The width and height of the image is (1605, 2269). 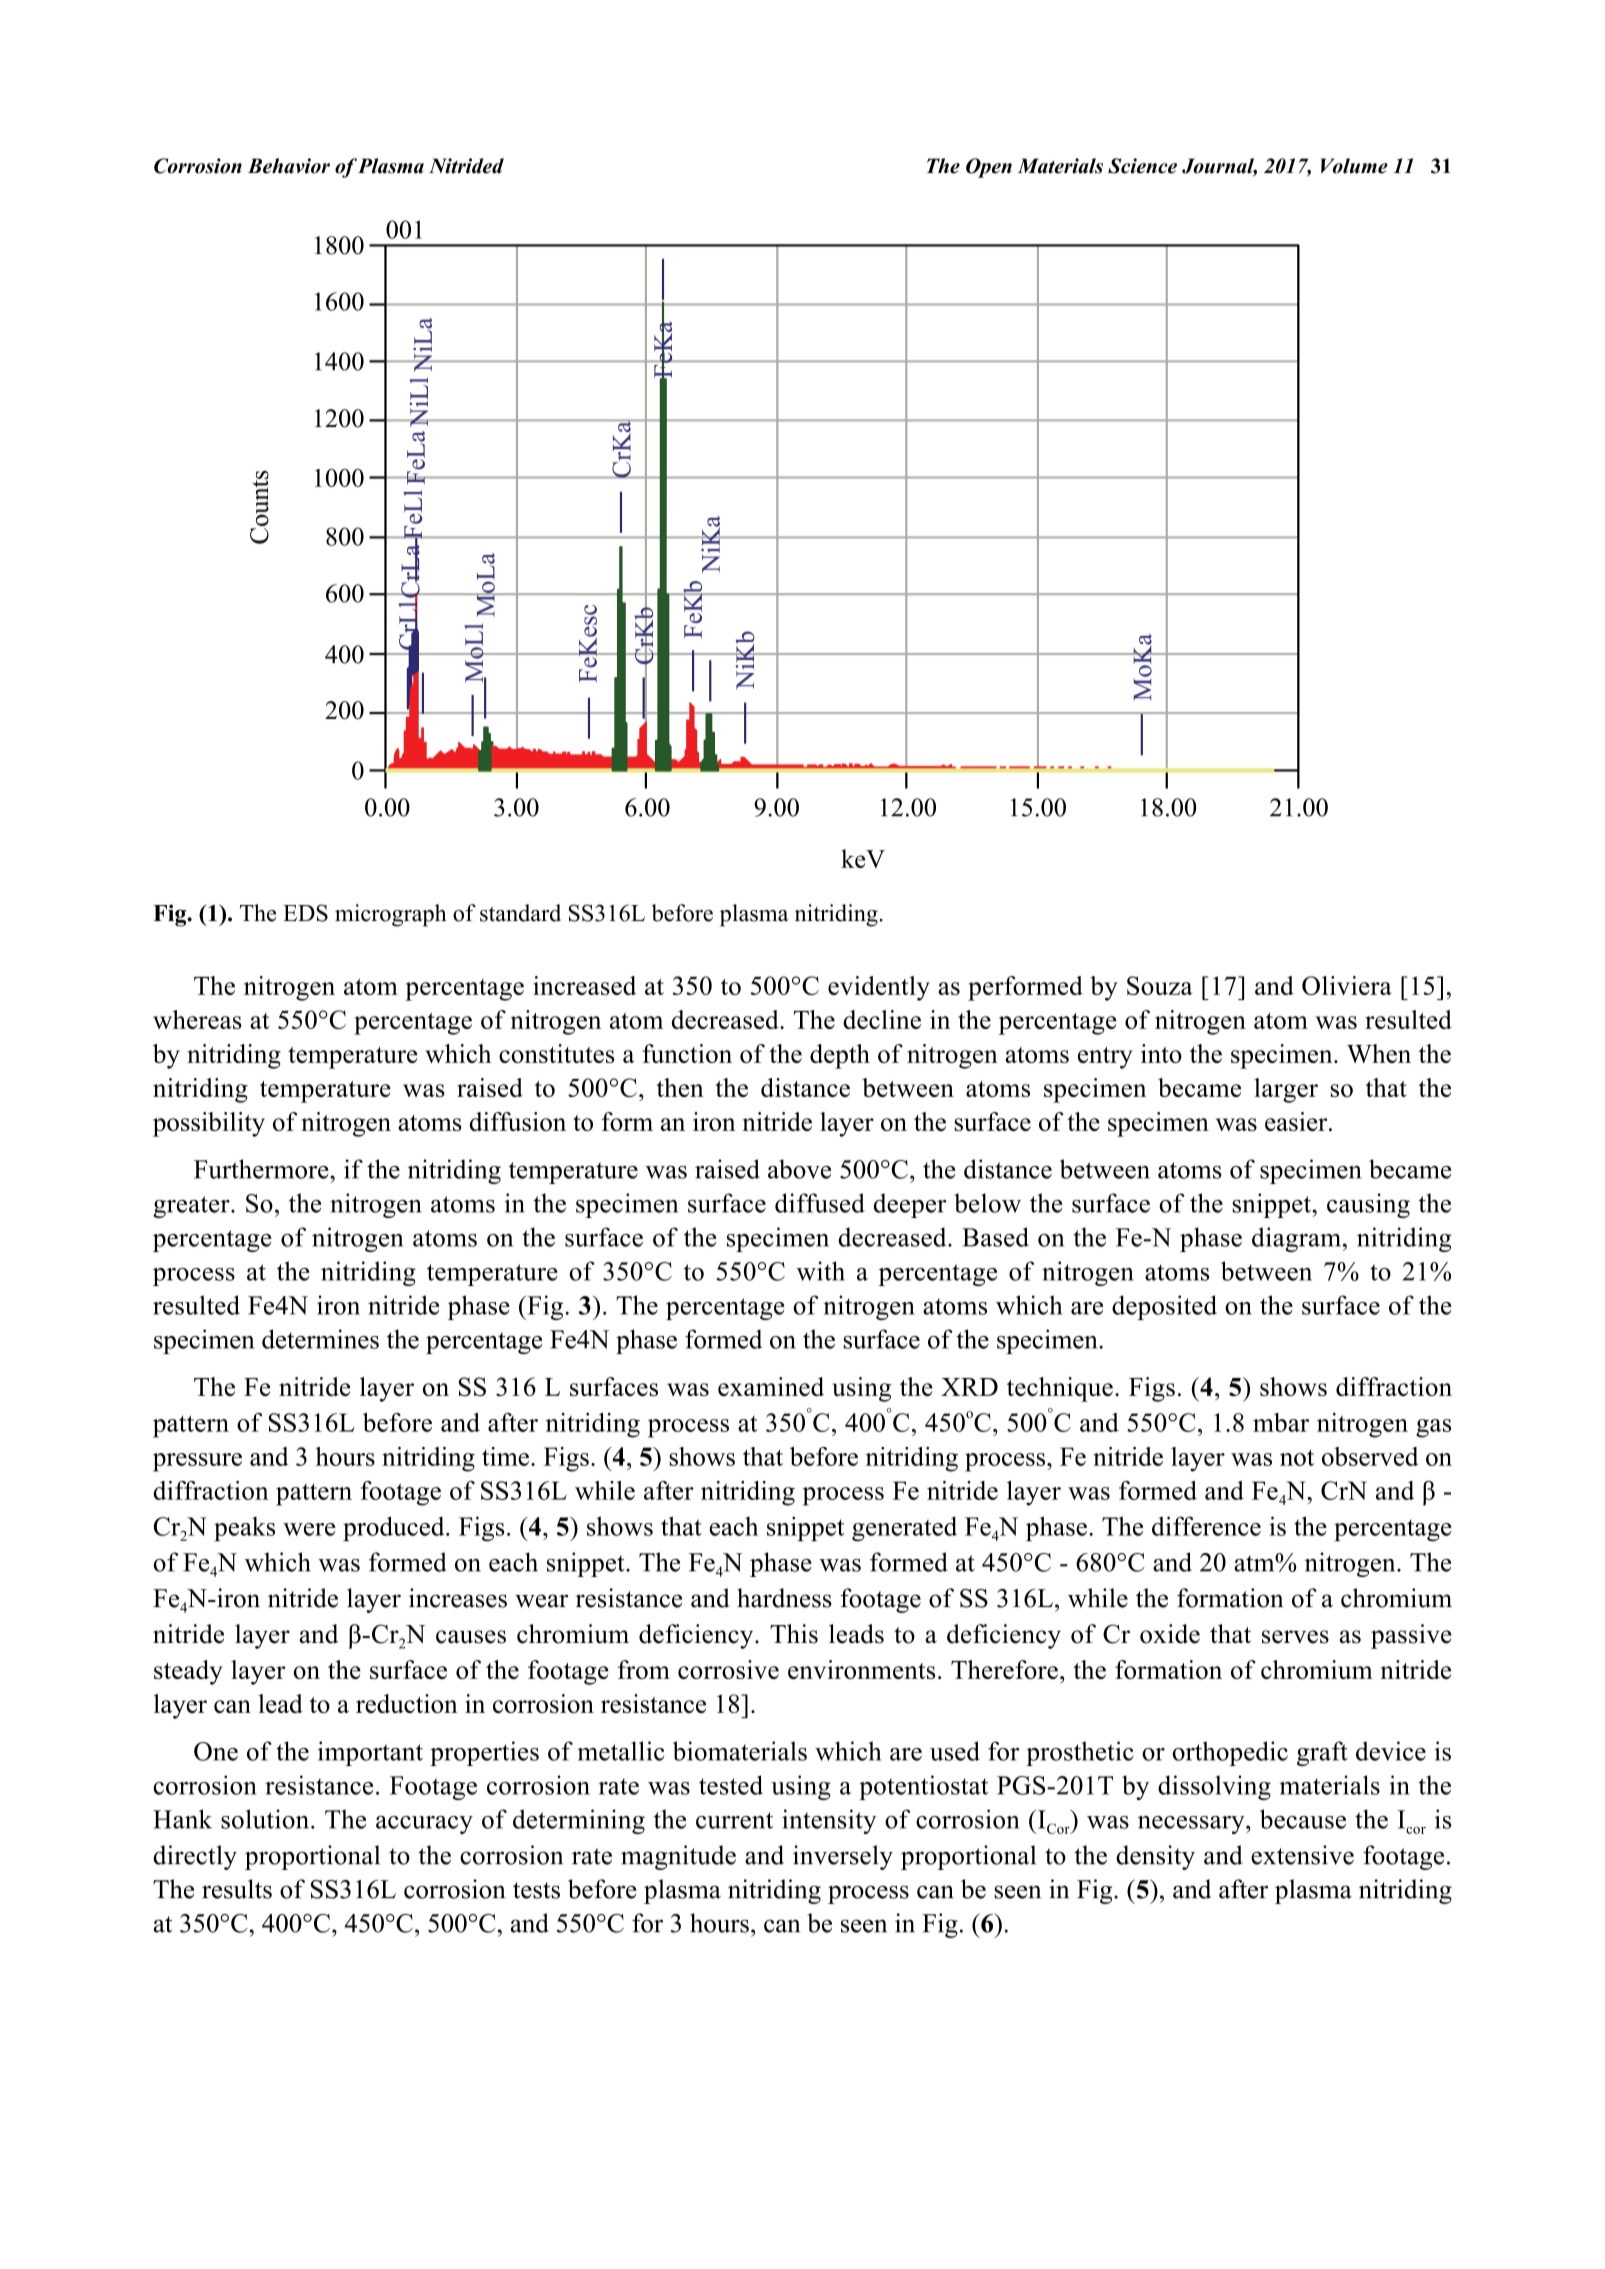 I want to click on evidently, so click(x=879, y=988).
